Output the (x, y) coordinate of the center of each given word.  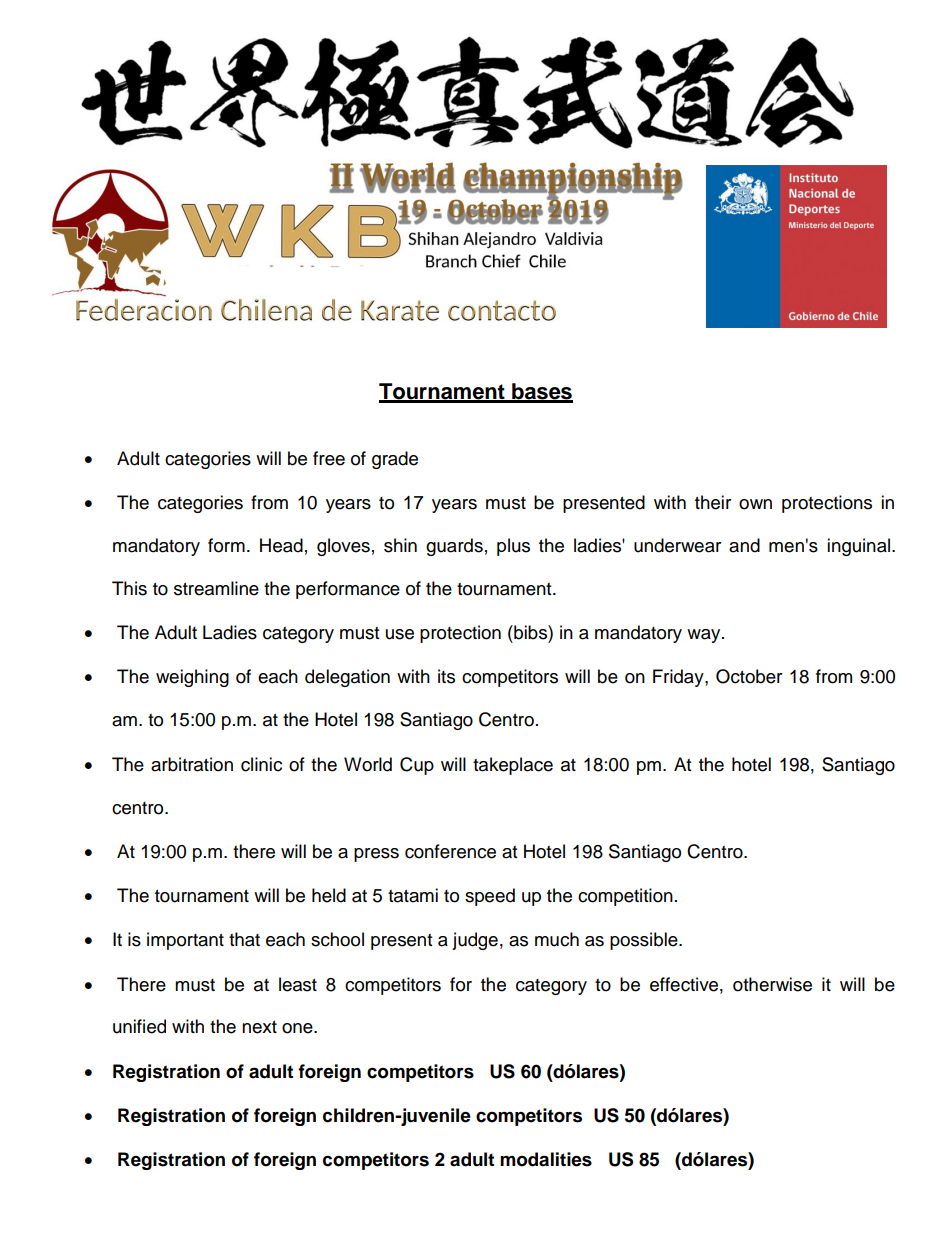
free (329, 458)
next (259, 1027)
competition (625, 897)
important (185, 941)
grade (395, 460)
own (755, 504)
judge (475, 941)
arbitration (192, 764)
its (446, 676)
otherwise (772, 984)
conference (450, 851)
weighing (192, 678)
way (705, 636)
